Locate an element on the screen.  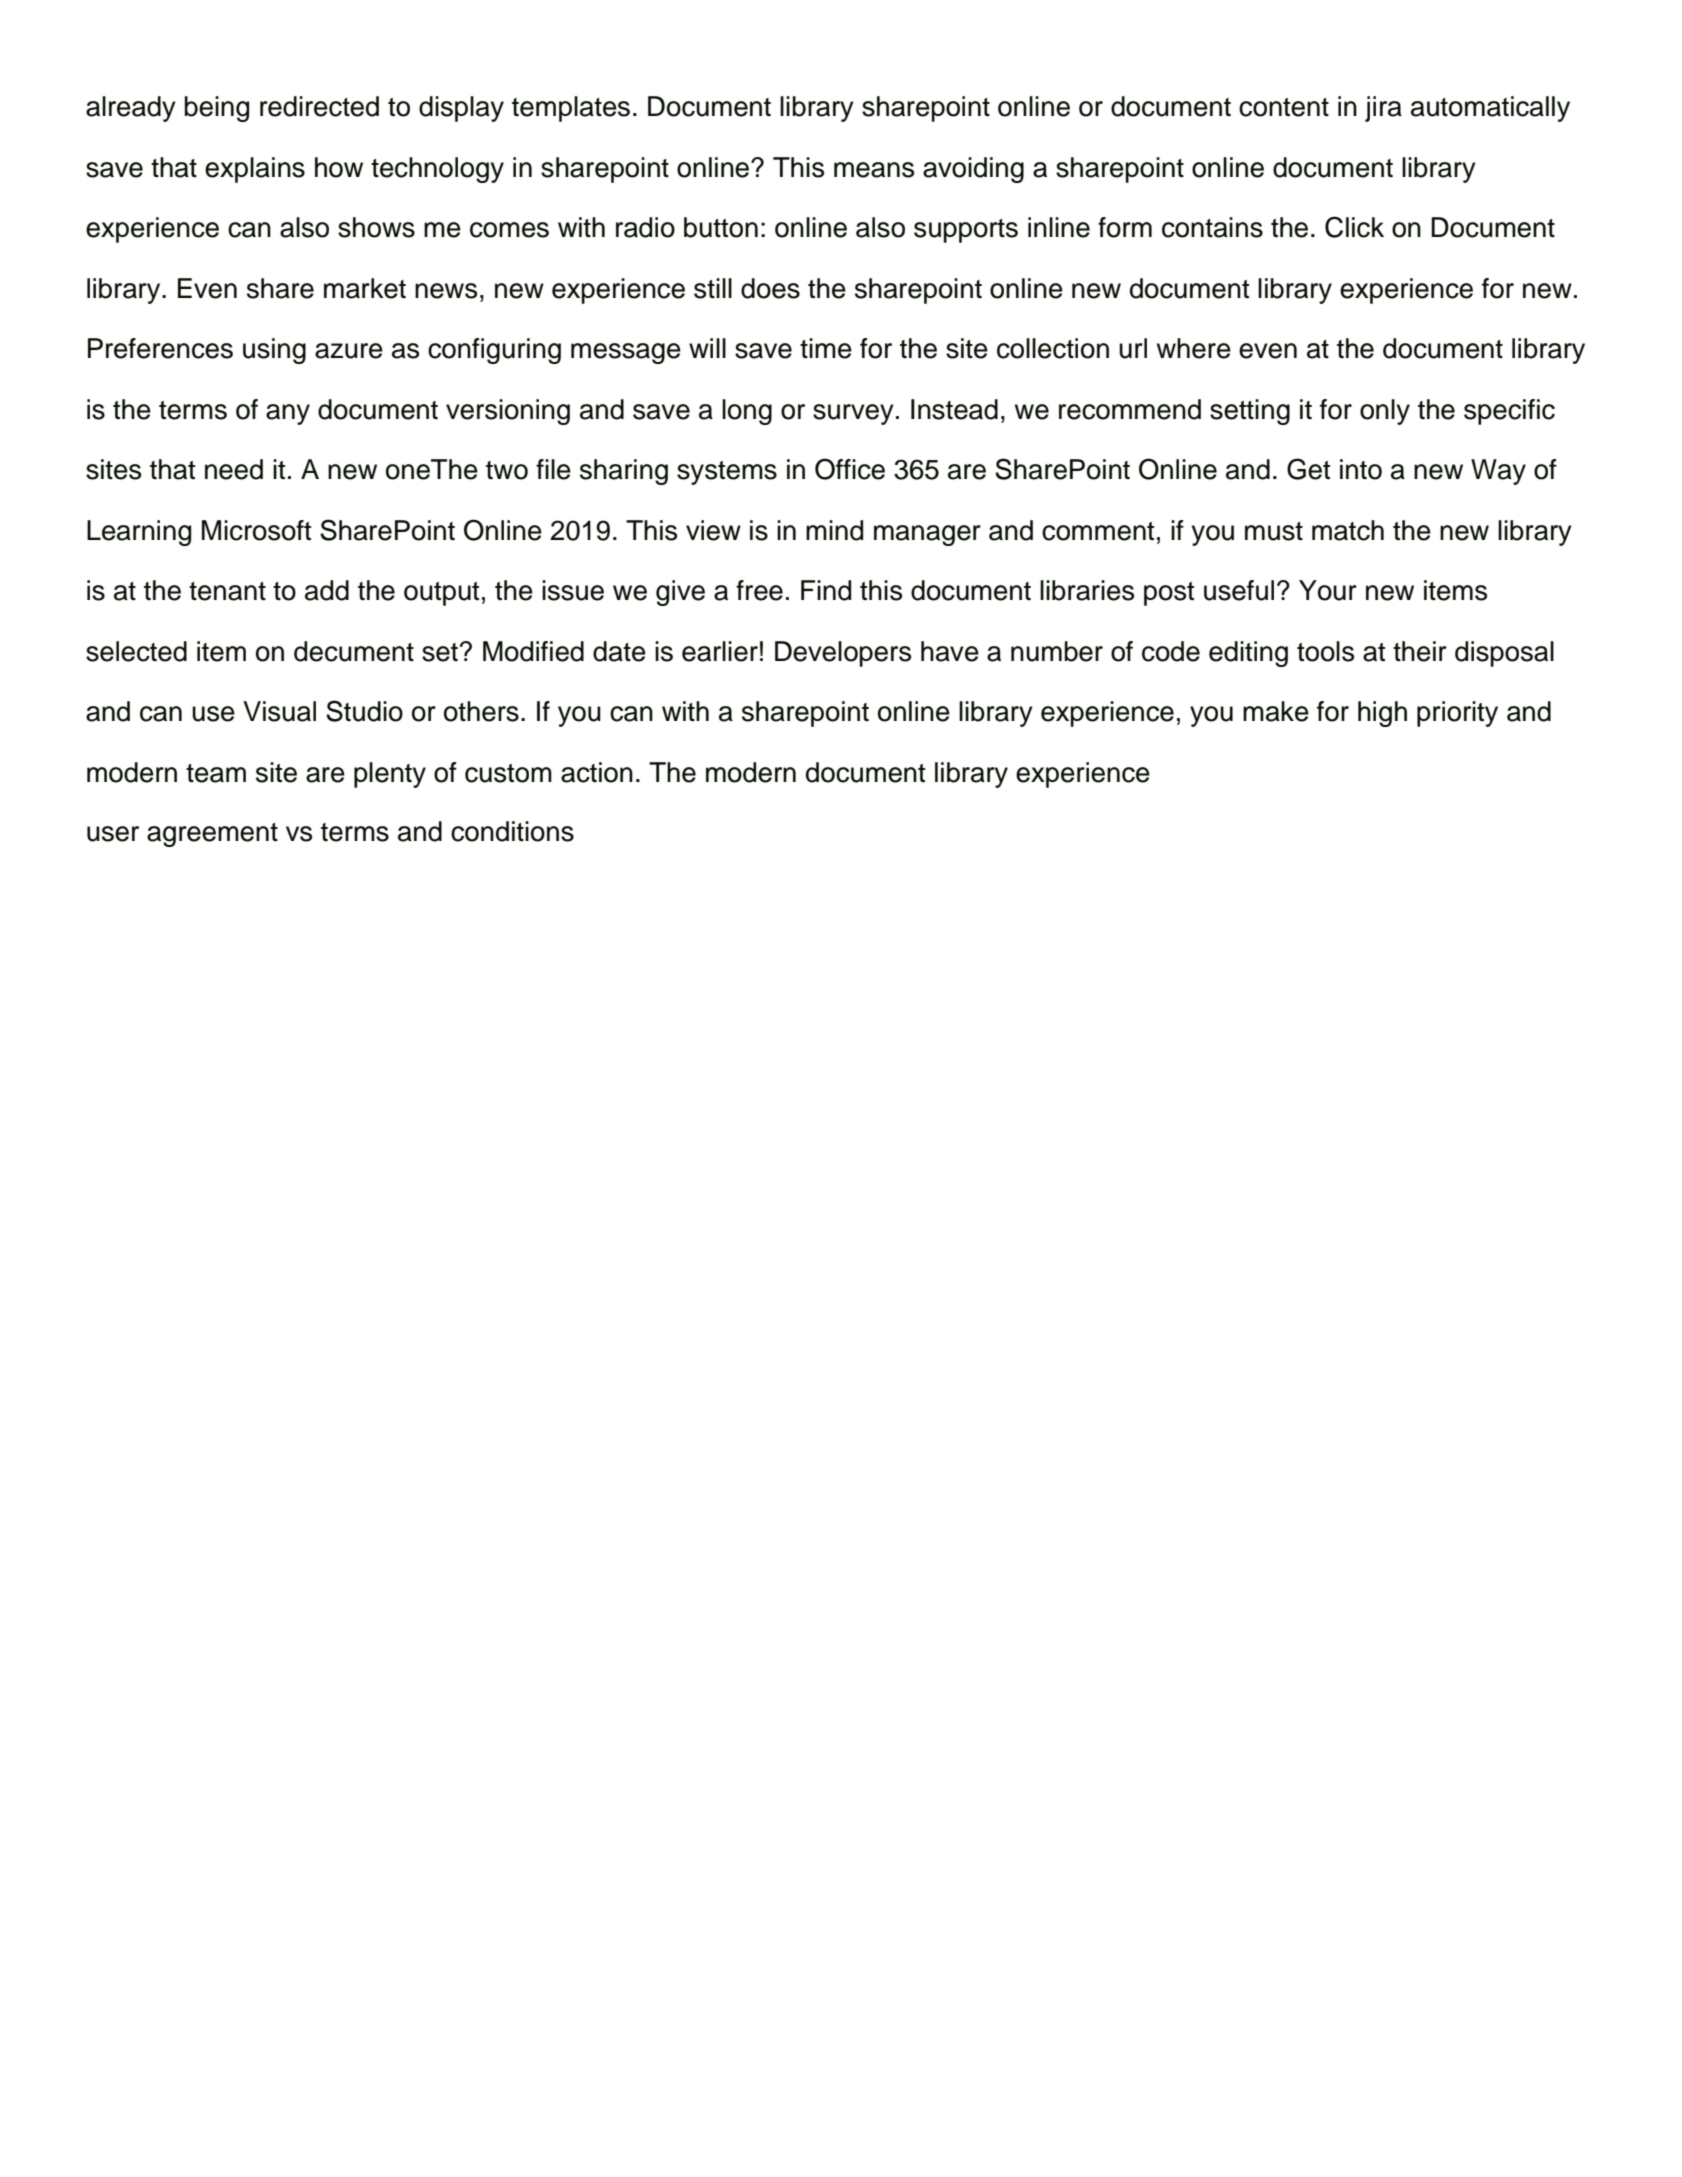
means is located at coordinates (874, 170).
